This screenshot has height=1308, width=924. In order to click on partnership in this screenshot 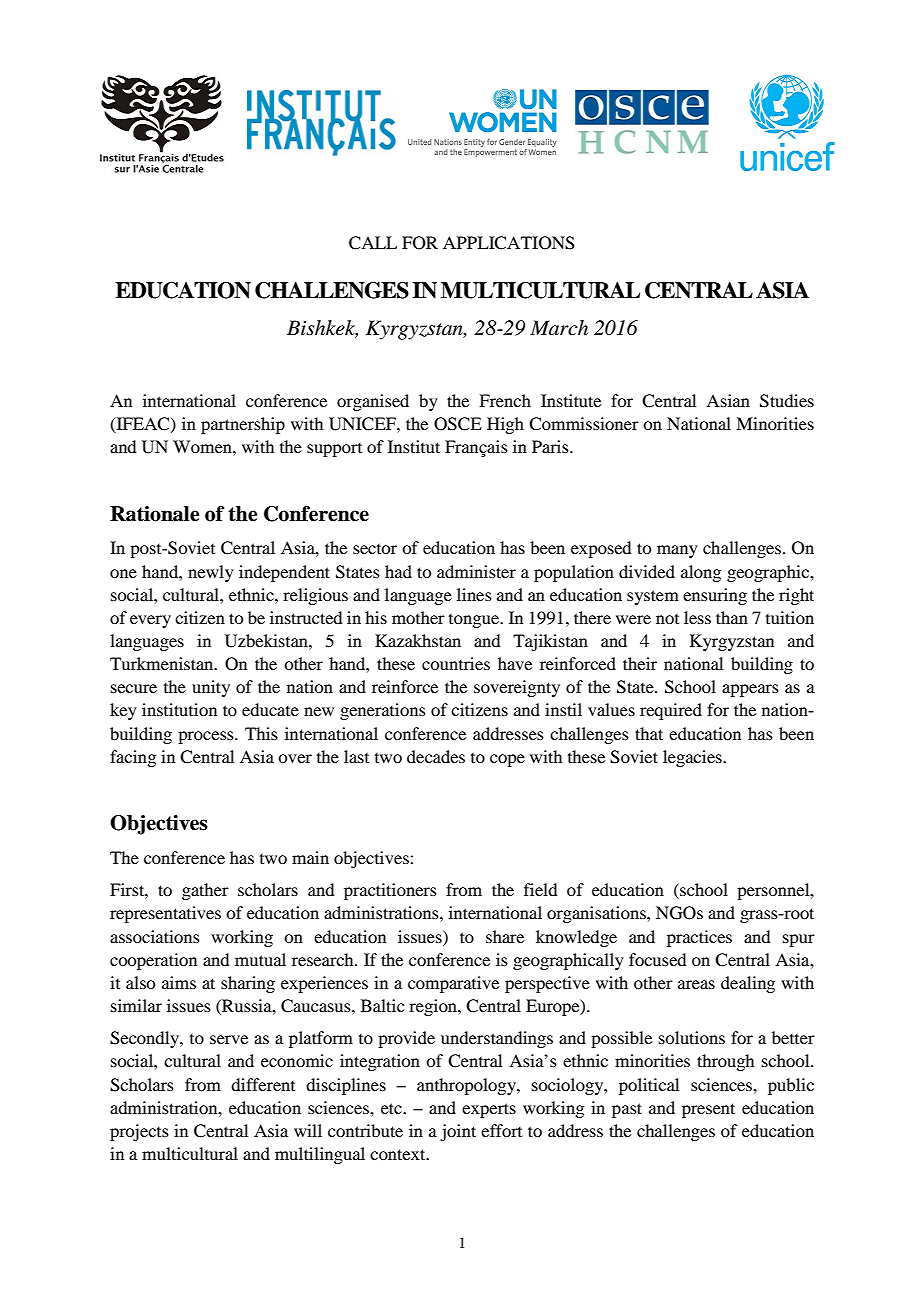, I will do `click(243, 425)`.
